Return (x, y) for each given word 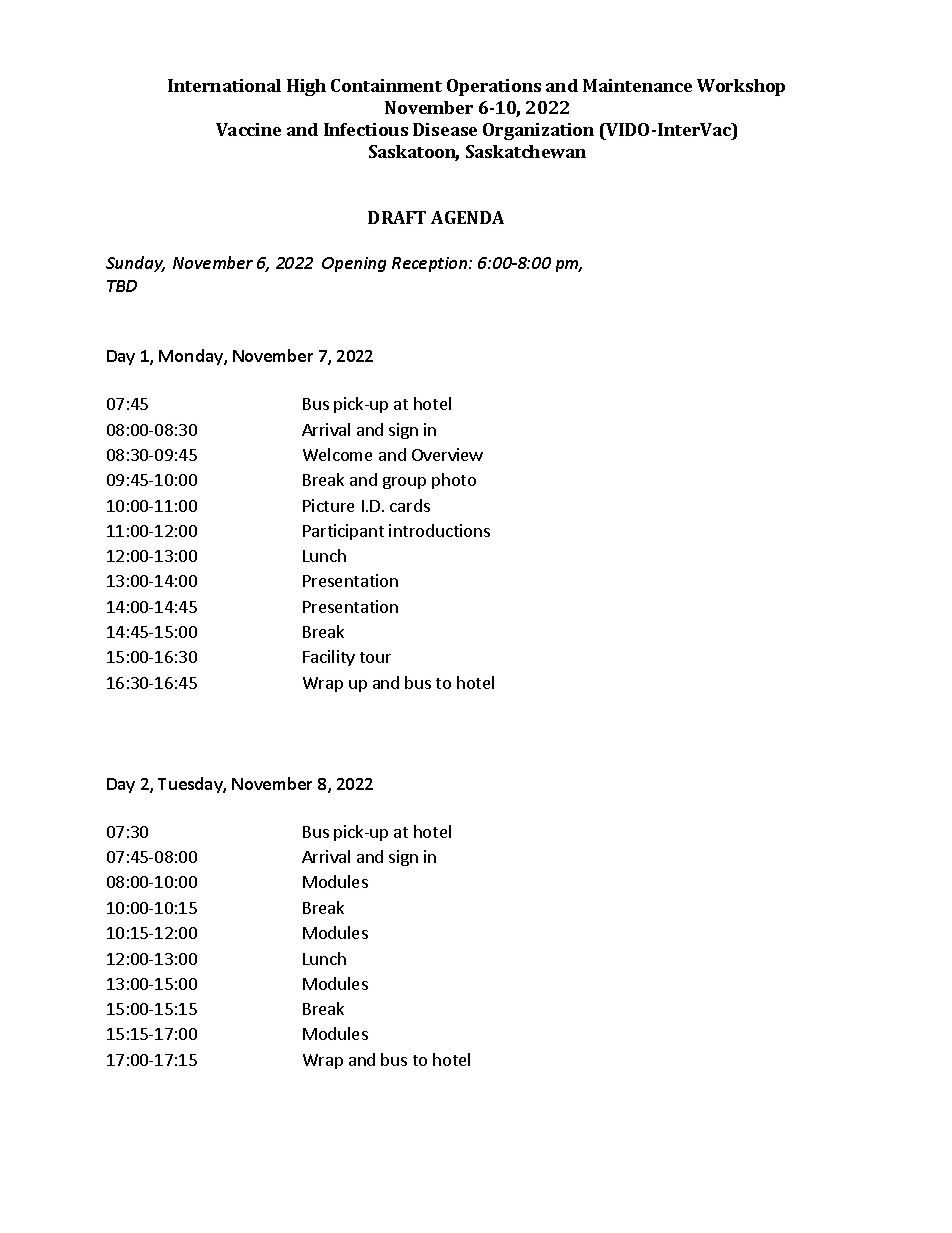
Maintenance (637, 85)
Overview (447, 454)
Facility (329, 658)
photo (454, 481)
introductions (439, 530)
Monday (192, 357)
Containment (386, 85)
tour (375, 657)
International (224, 85)
